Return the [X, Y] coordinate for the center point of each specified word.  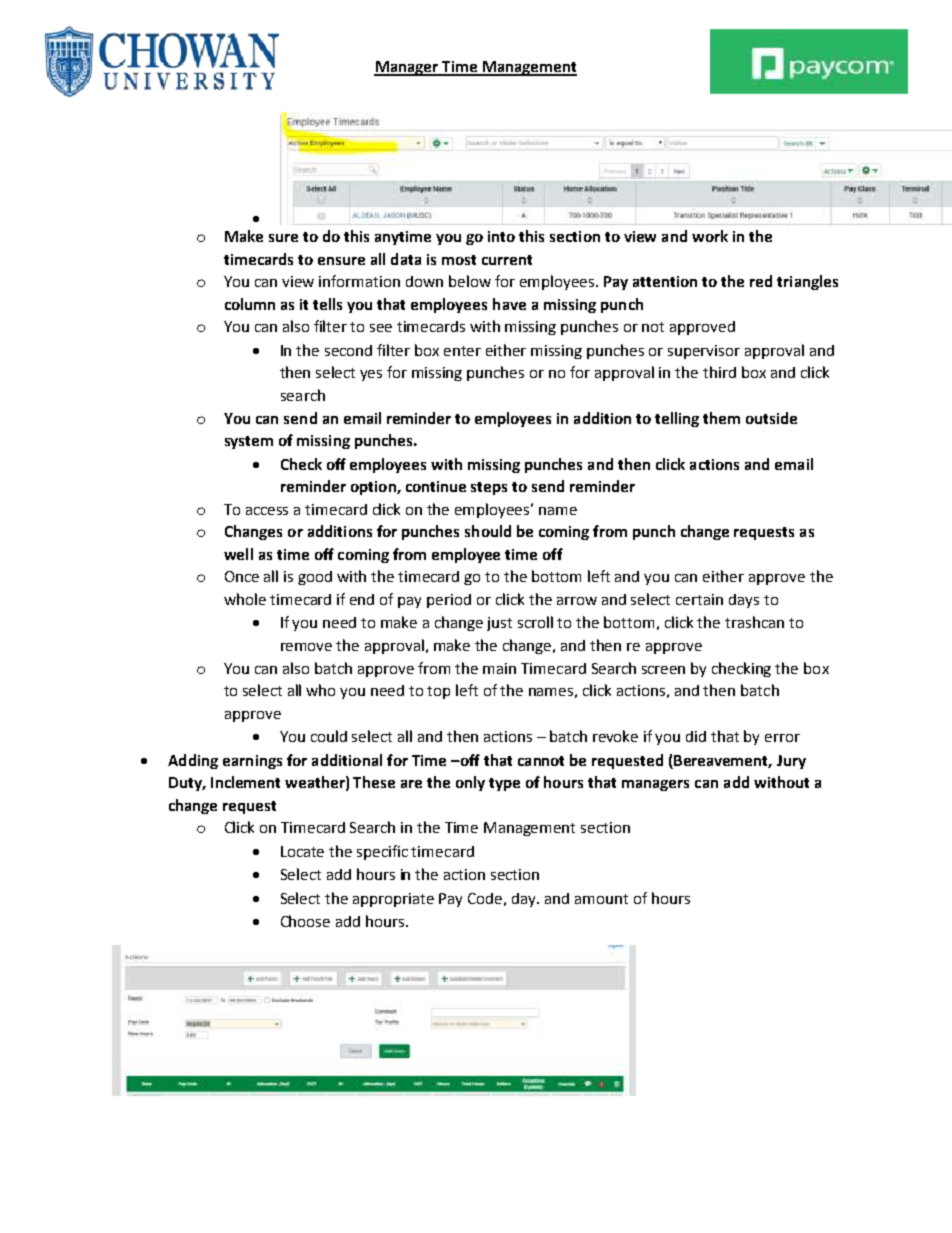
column [250, 304]
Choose [305, 921]
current [507, 260]
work [710, 236]
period [449, 601]
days [744, 601]
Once [242, 576]
